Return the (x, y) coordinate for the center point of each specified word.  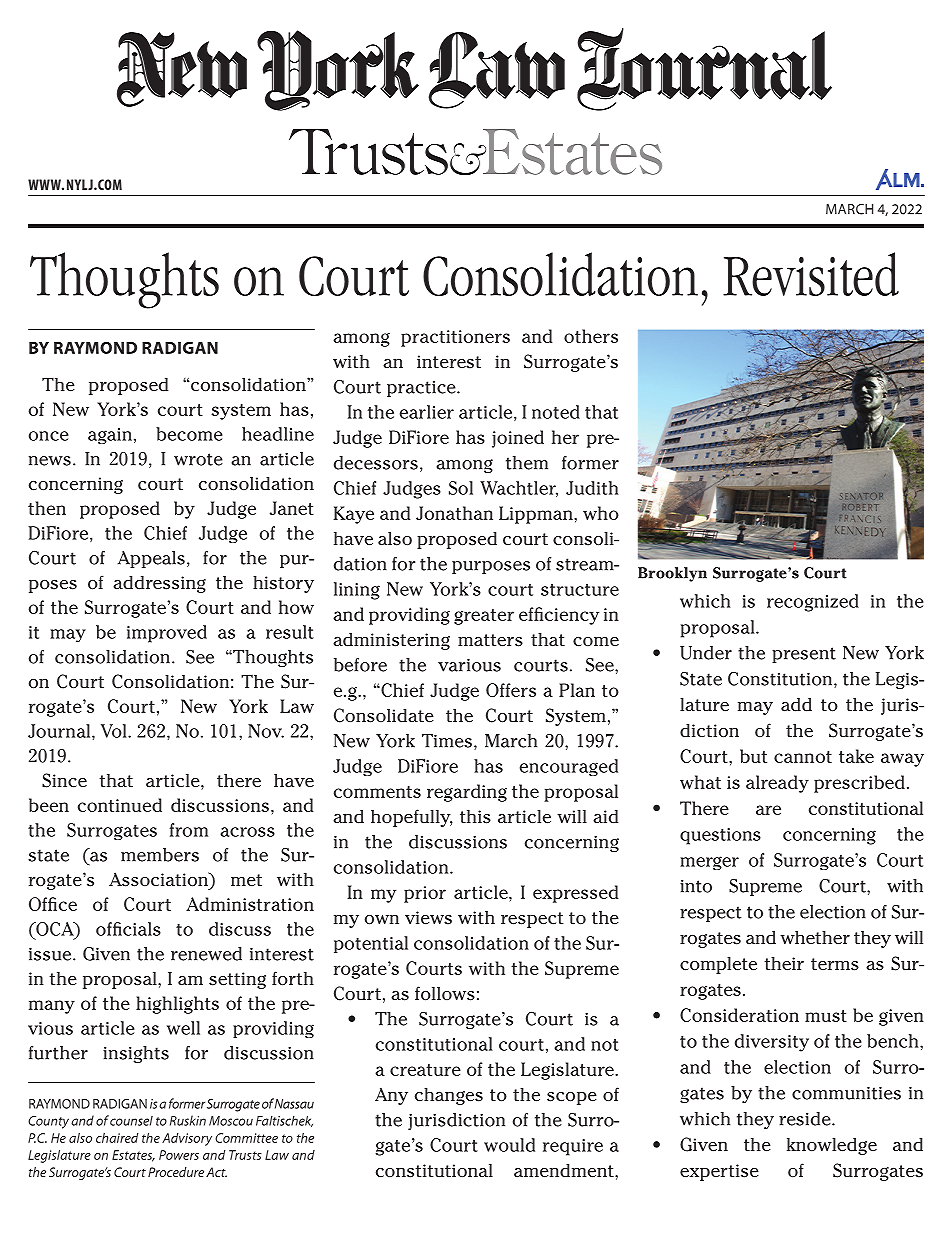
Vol (115, 731)
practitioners (455, 338)
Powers (179, 1155)
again (110, 436)
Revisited (811, 274)
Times (447, 741)
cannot (803, 757)
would (509, 1145)
